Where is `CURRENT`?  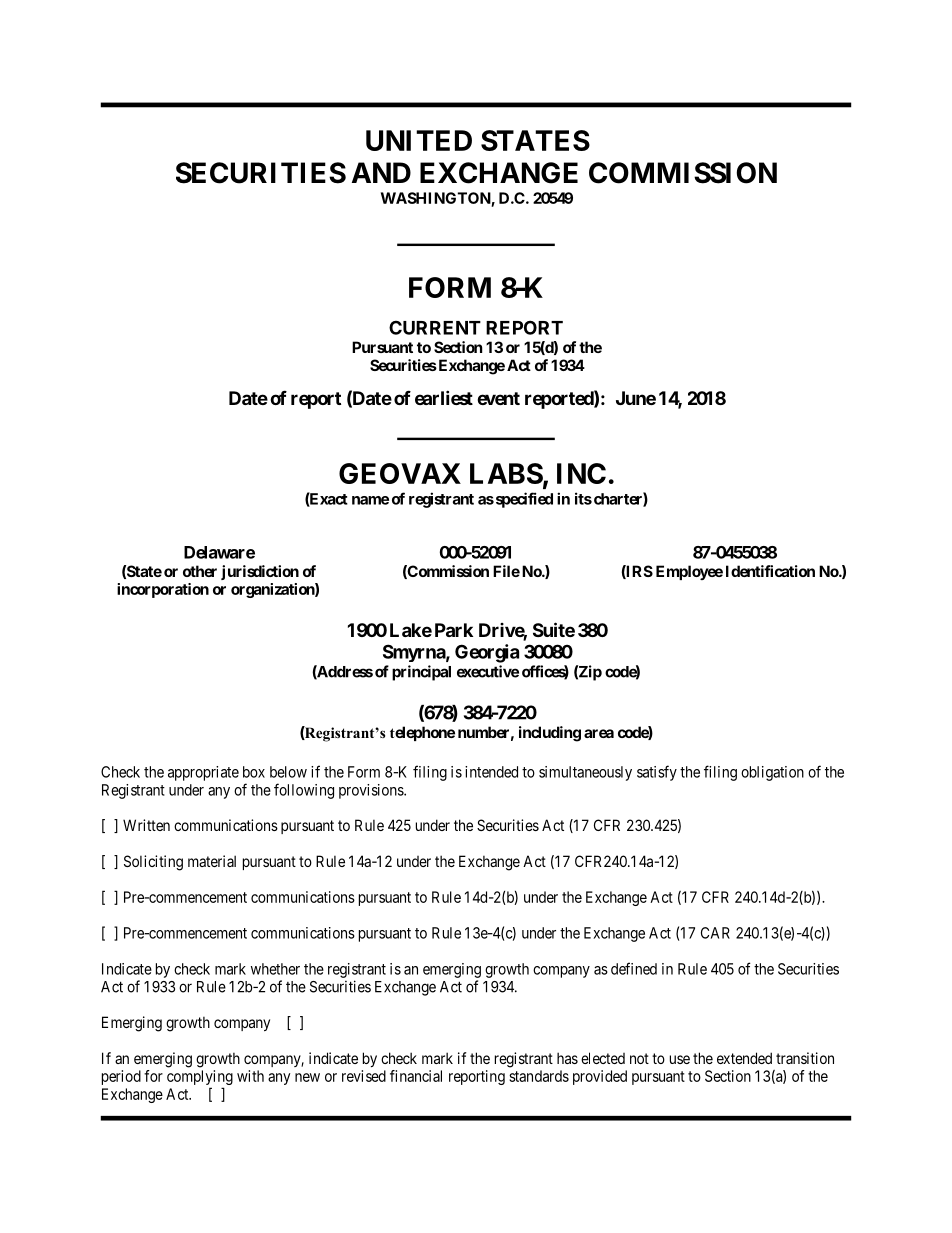 CURRENT is located at coordinates (435, 327).
